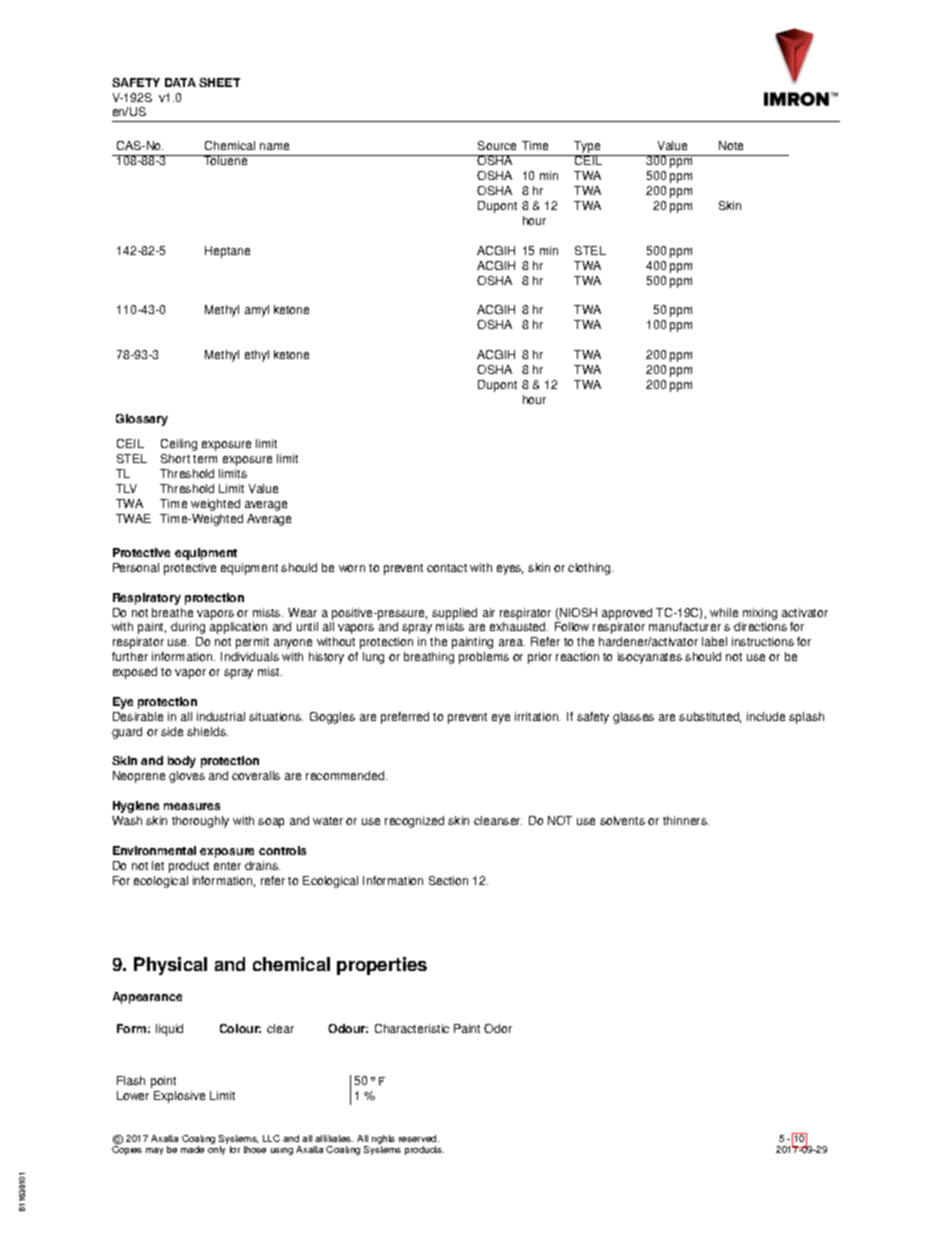 The width and height of the screenshot is (952, 1233). What do you see at coordinates (179, 1097) in the screenshot?
I see `Explosive` at bounding box center [179, 1097].
